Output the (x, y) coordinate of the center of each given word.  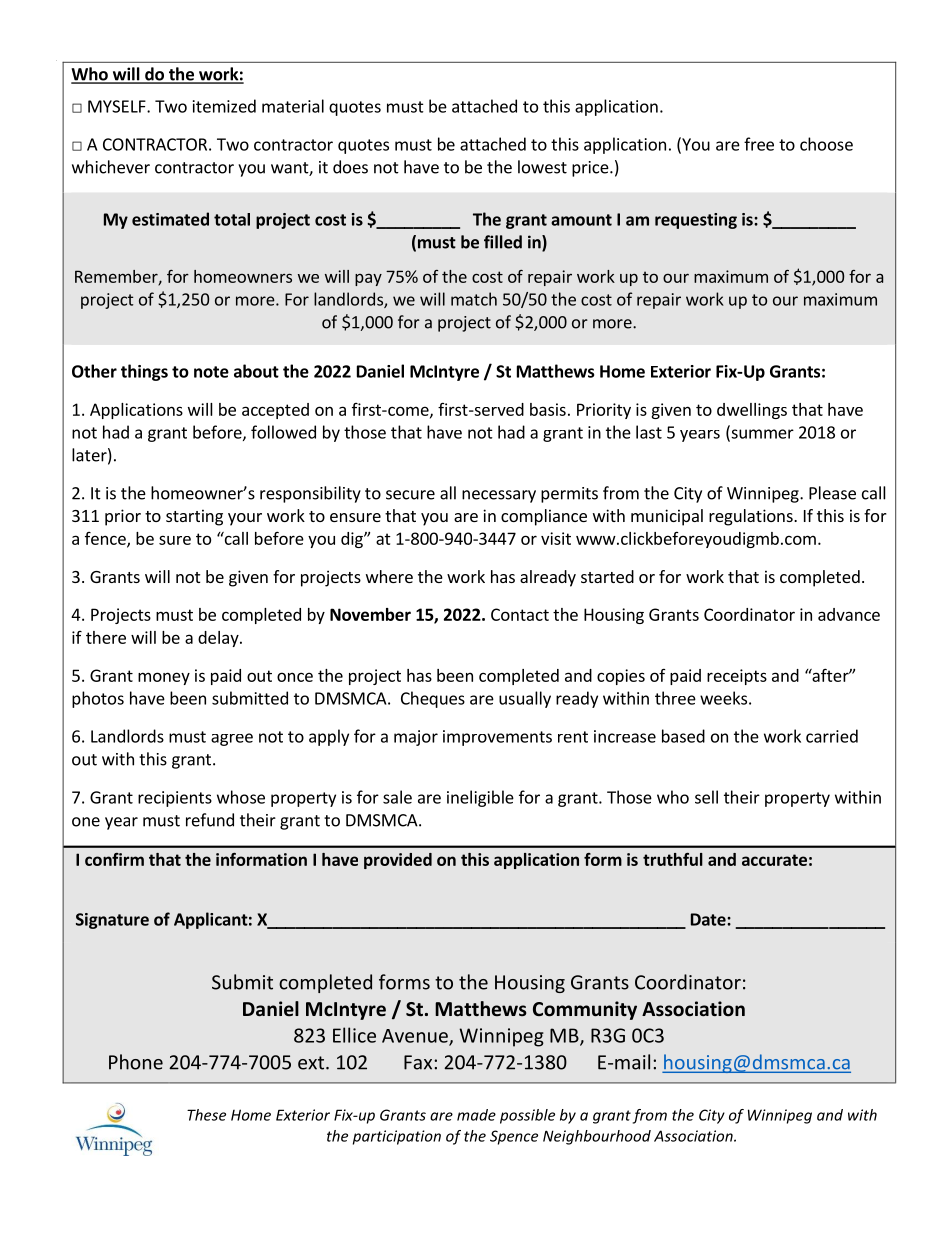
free (759, 144)
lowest (542, 167)
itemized (224, 106)
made (476, 1115)
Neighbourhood (597, 1137)
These (206, 1115)
